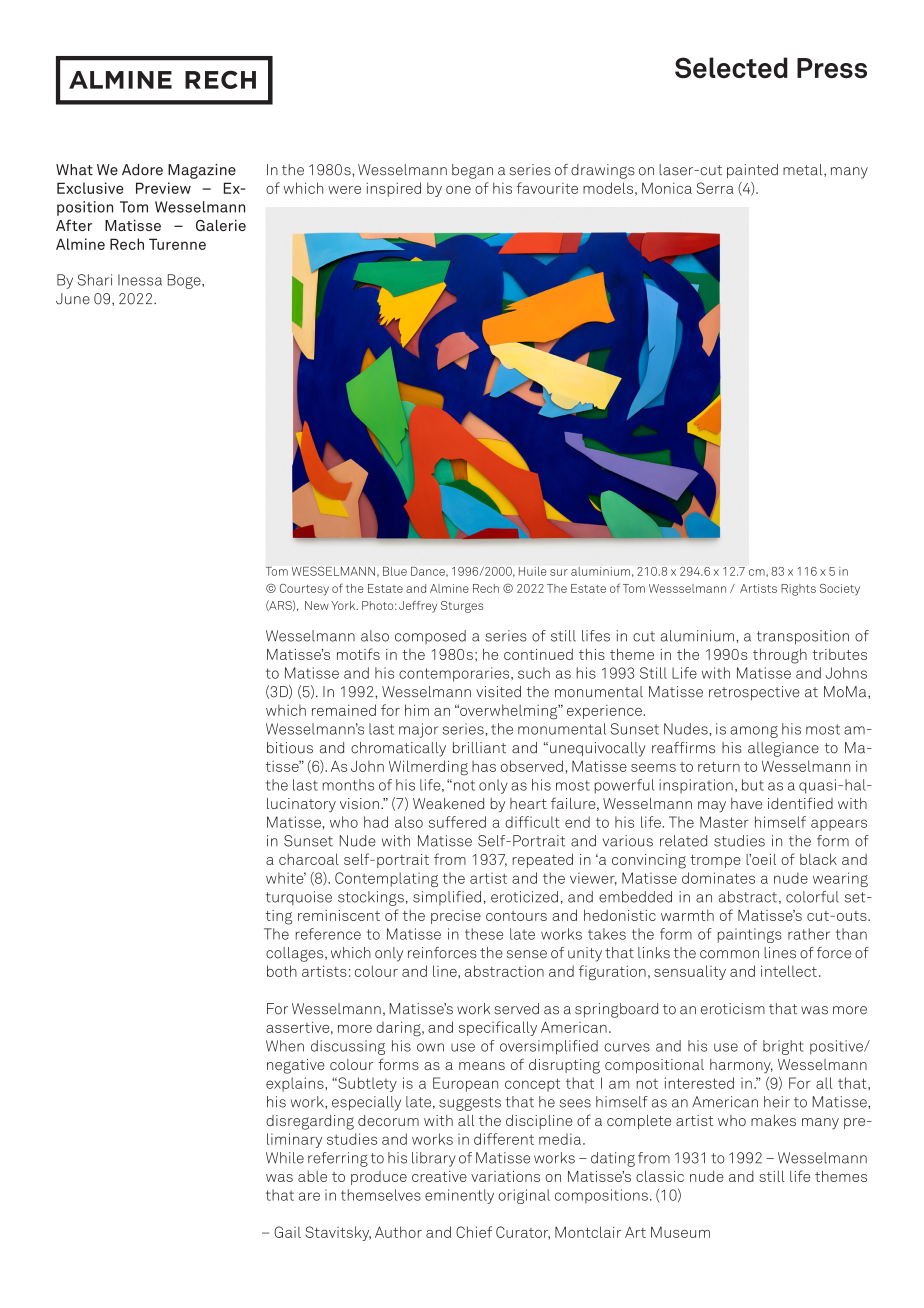 The width and height of the image is (924, 1308). I want to click on Serra, so click(715, 188).
